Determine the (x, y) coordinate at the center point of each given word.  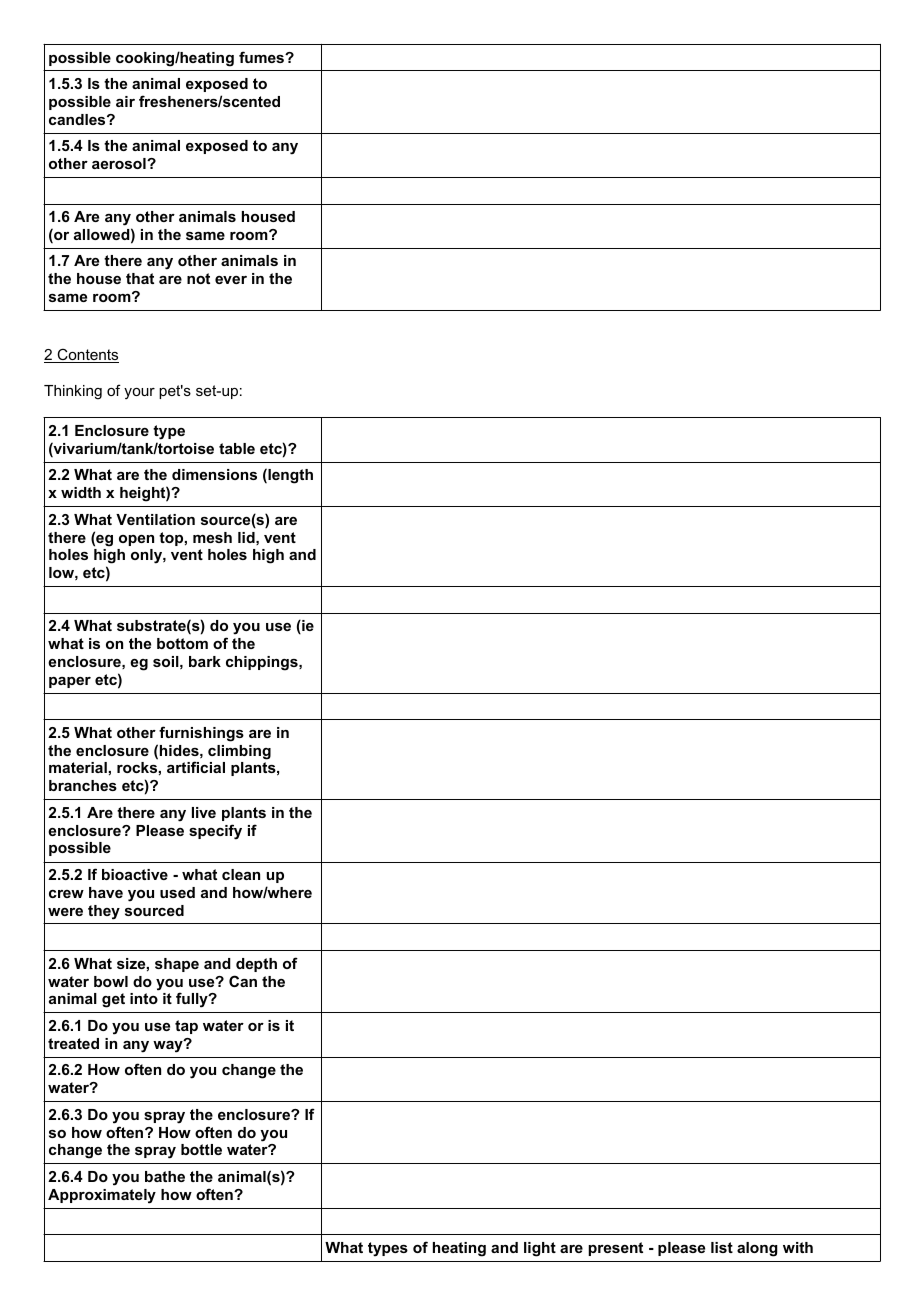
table (237, 448)
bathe (165, 1176)
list (722, 1247)
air (125, 101)
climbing (239, 752)
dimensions (214, 474)
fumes (263, 57)
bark (205, 661)
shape (177, 965)
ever (231, 280)
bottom (182, 643)
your (139, 393)
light (540, 1249)
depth (256, 965)
